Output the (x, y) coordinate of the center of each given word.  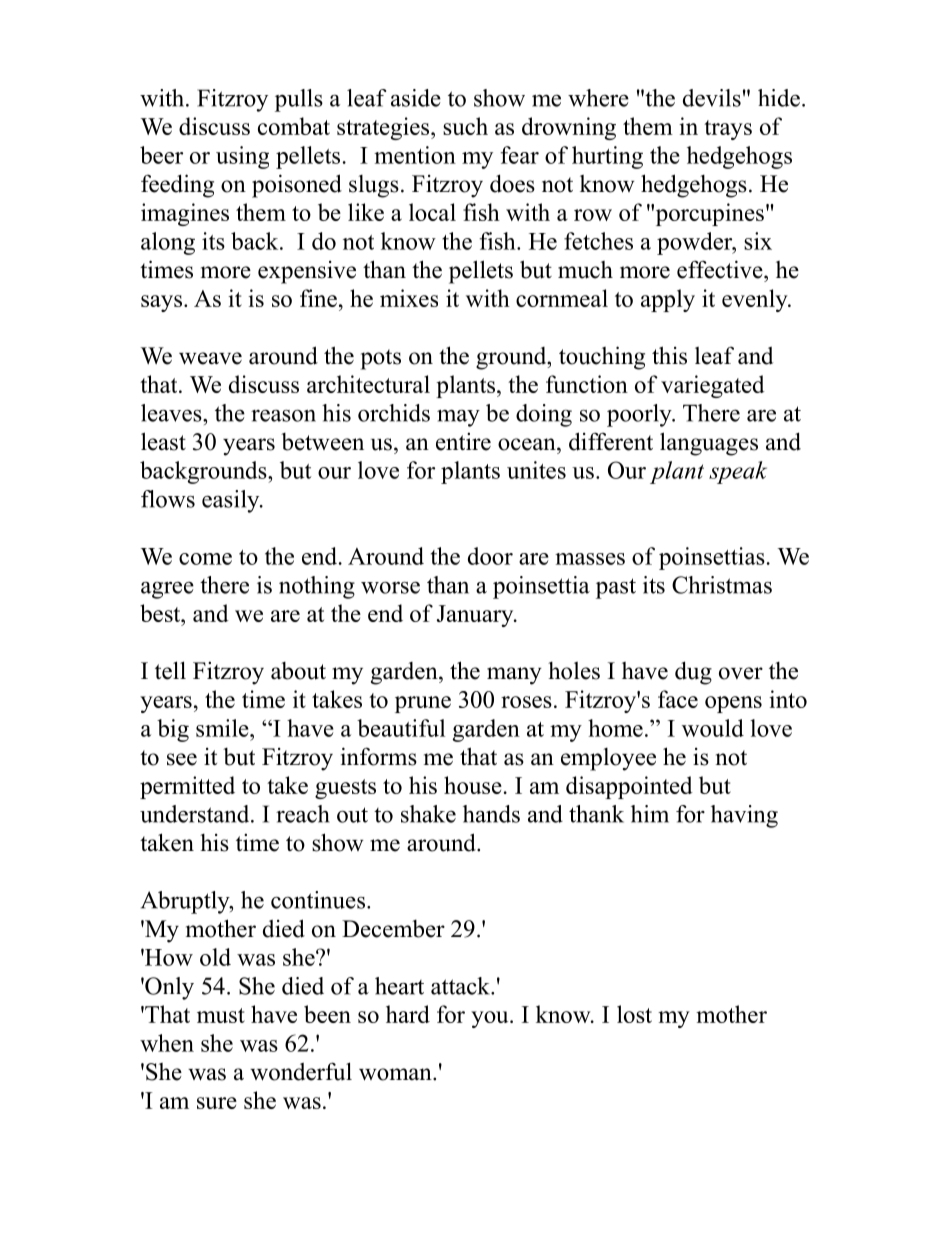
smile (223, 728)
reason (283, 415)
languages (709, 444)
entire (463, 441)
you (491, 1019)
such (465, 126)
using (242, 157)
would (713, 728)
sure (217, 1103)
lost (634, 1014)
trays (728, 130)
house (473, 785)
